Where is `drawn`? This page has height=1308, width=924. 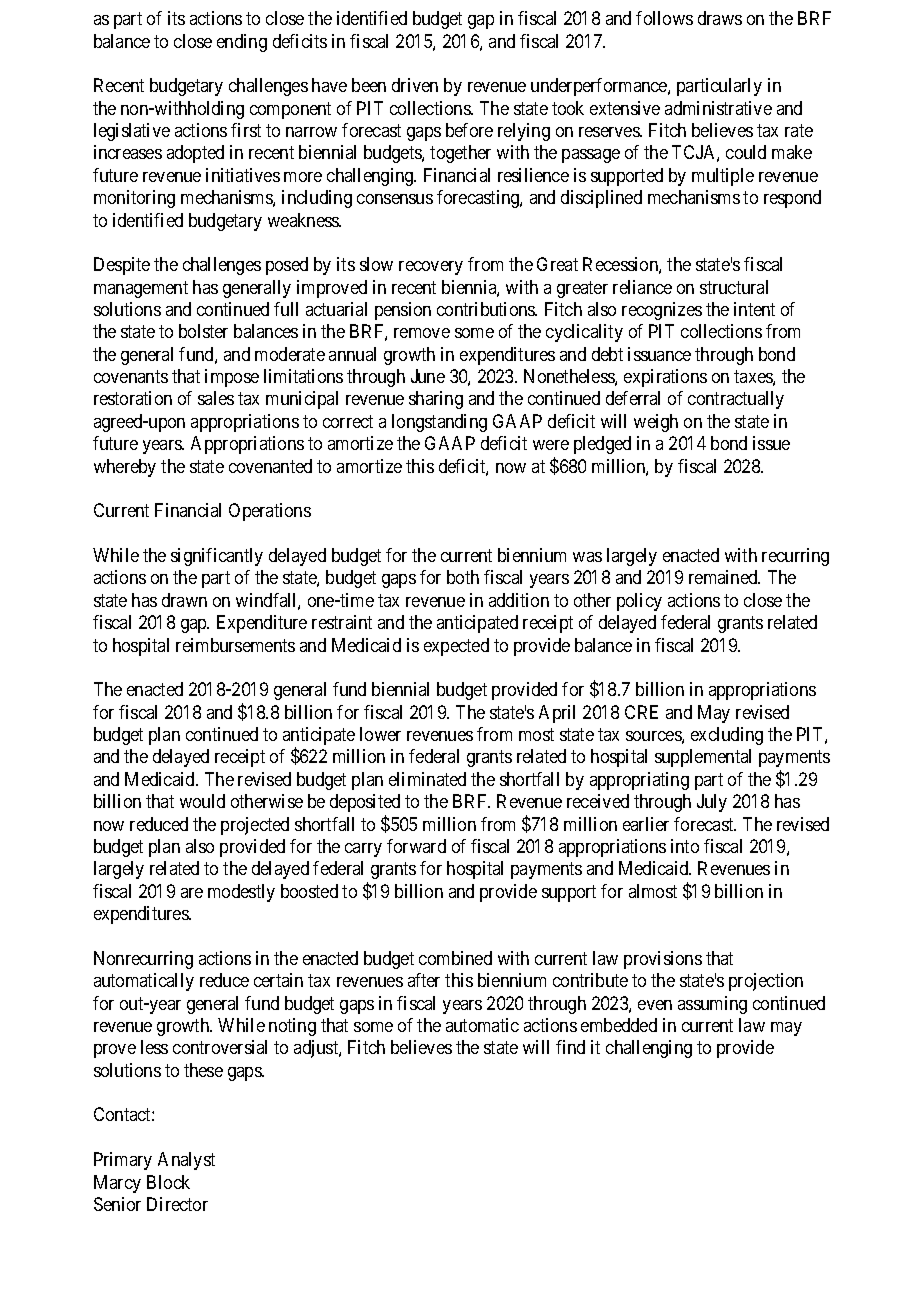
drawn is located at coordinates (184, 600).
